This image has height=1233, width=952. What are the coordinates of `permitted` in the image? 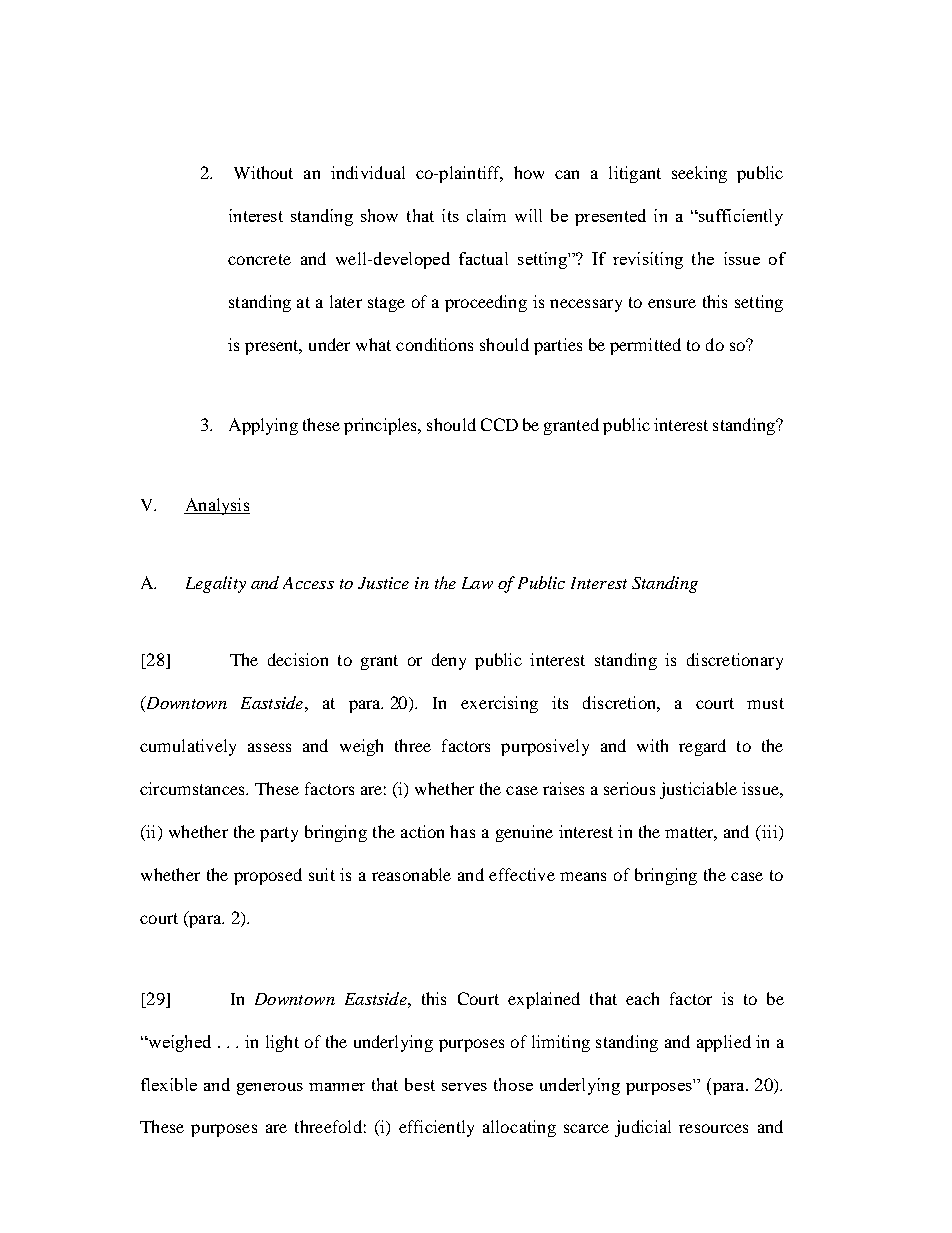 It's located at (645, 346).
